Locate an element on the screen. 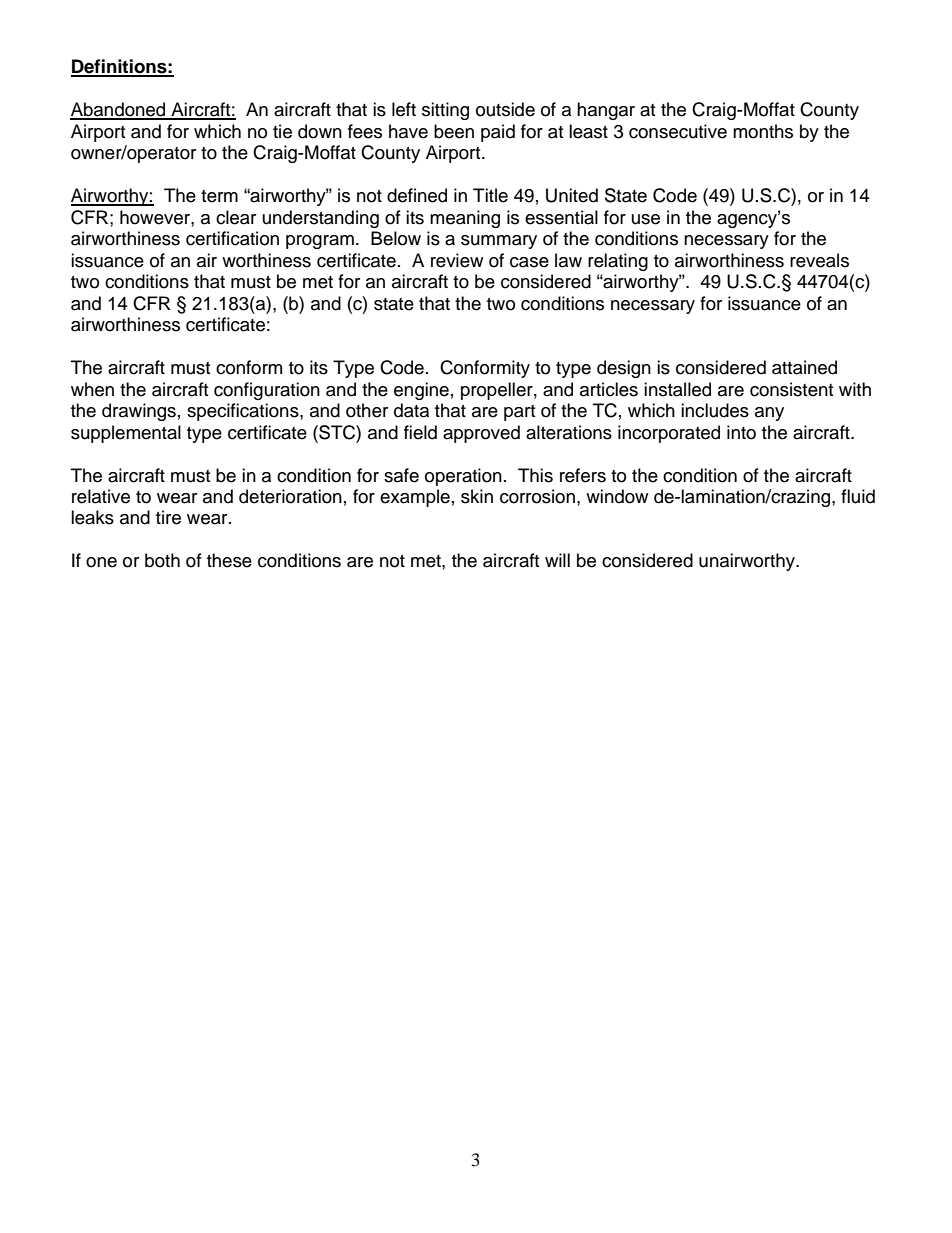 Image resolution: width=952 pixels, height=1233 pixels. Abandoned is located at coordinates (119, 110).
